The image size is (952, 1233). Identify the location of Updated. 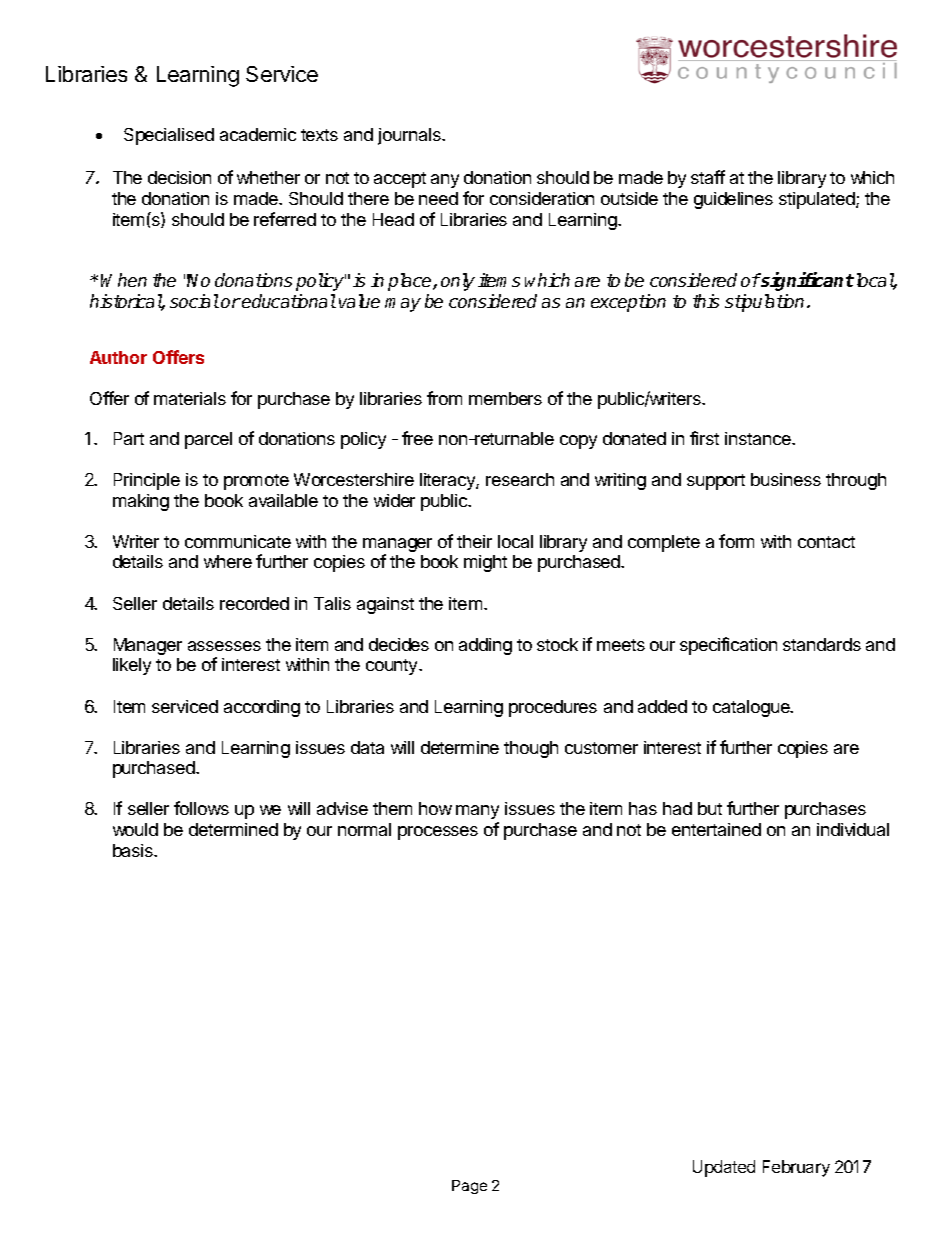
(724, 1168).
